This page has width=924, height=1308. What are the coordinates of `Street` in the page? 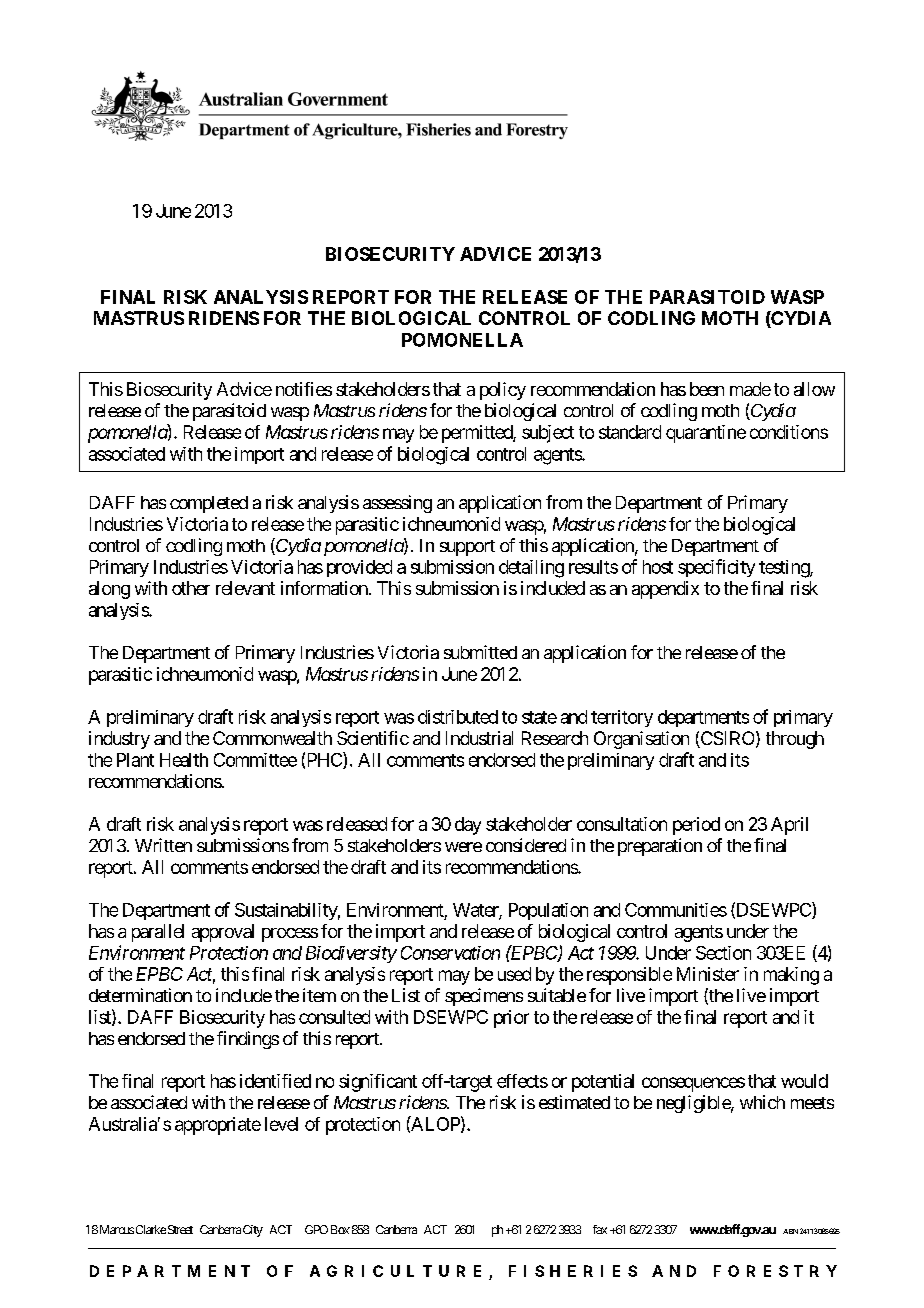 It's located at (180, 1229).
